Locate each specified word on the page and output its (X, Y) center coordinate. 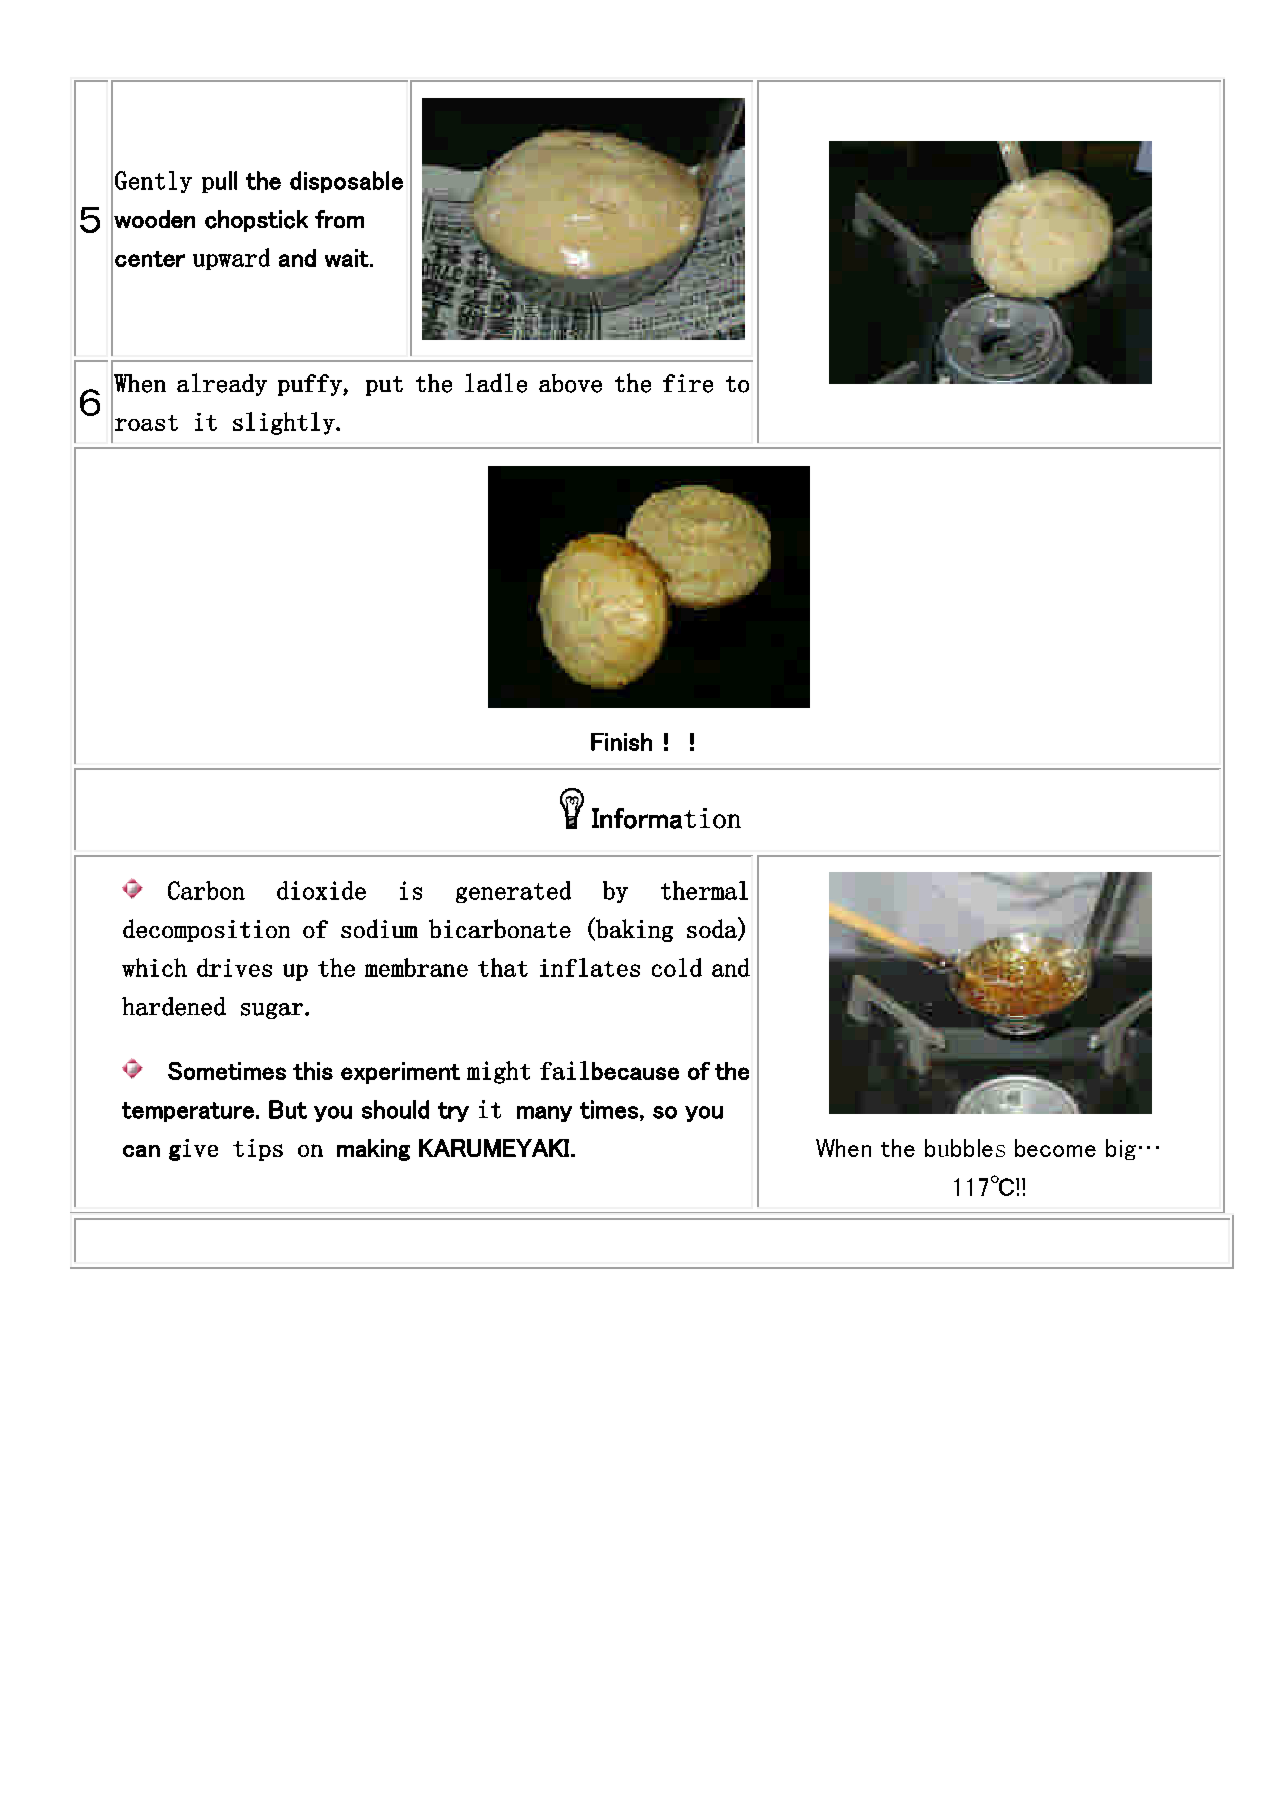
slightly (285, 423)
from (339, 219)
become (1055, 1148)
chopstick (256, 221)
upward (231, 259)
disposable (346, 182)
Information (666, 818)
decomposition (206, 930)
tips (258, 1150)
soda (713, 928)
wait (347, 258)
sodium (379, 928)
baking (633, 929)
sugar (272, 1011)
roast (146, 423)
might (498, 1072)
